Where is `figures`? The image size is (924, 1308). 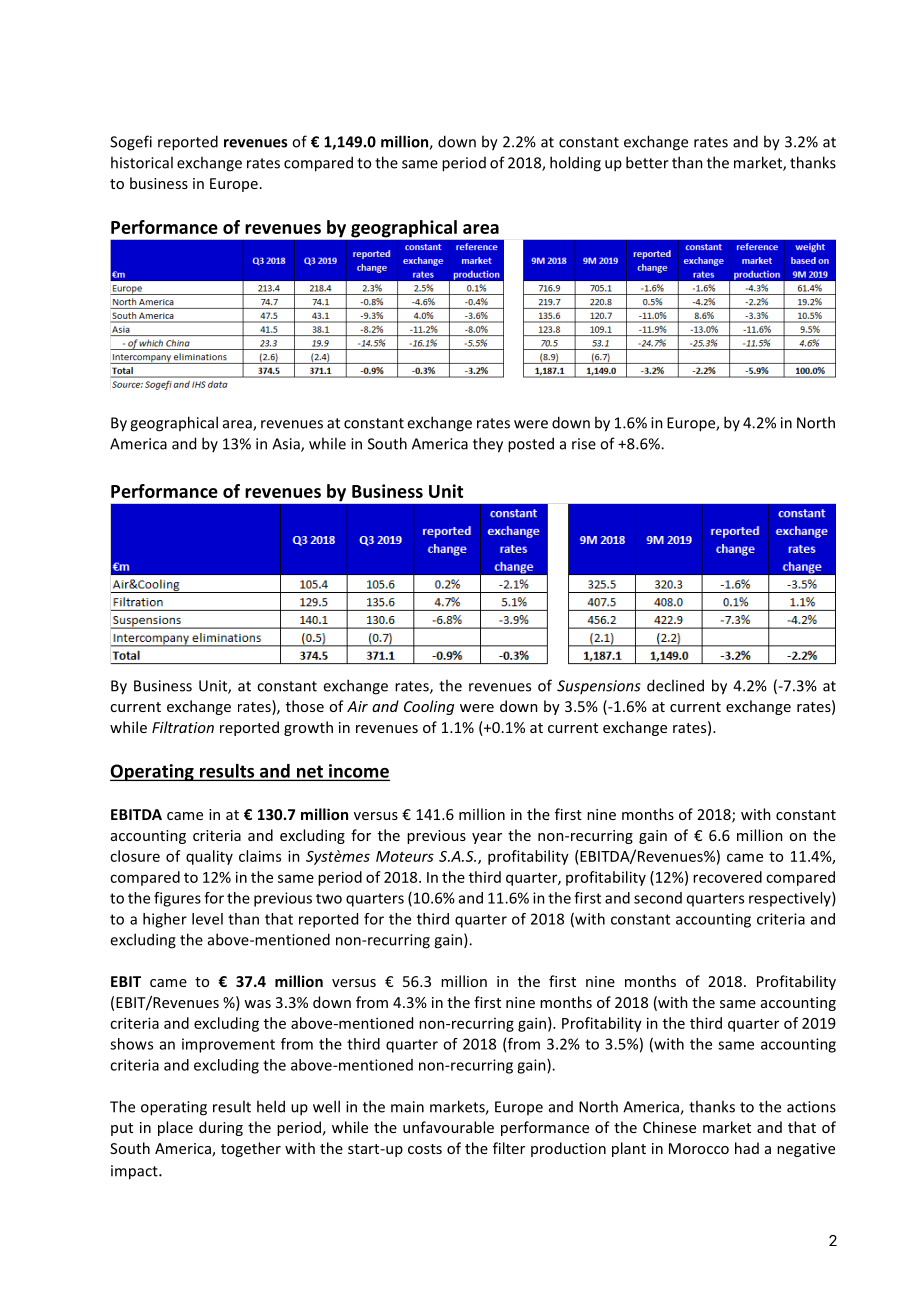
figures is located at coordinates (177, 899).
